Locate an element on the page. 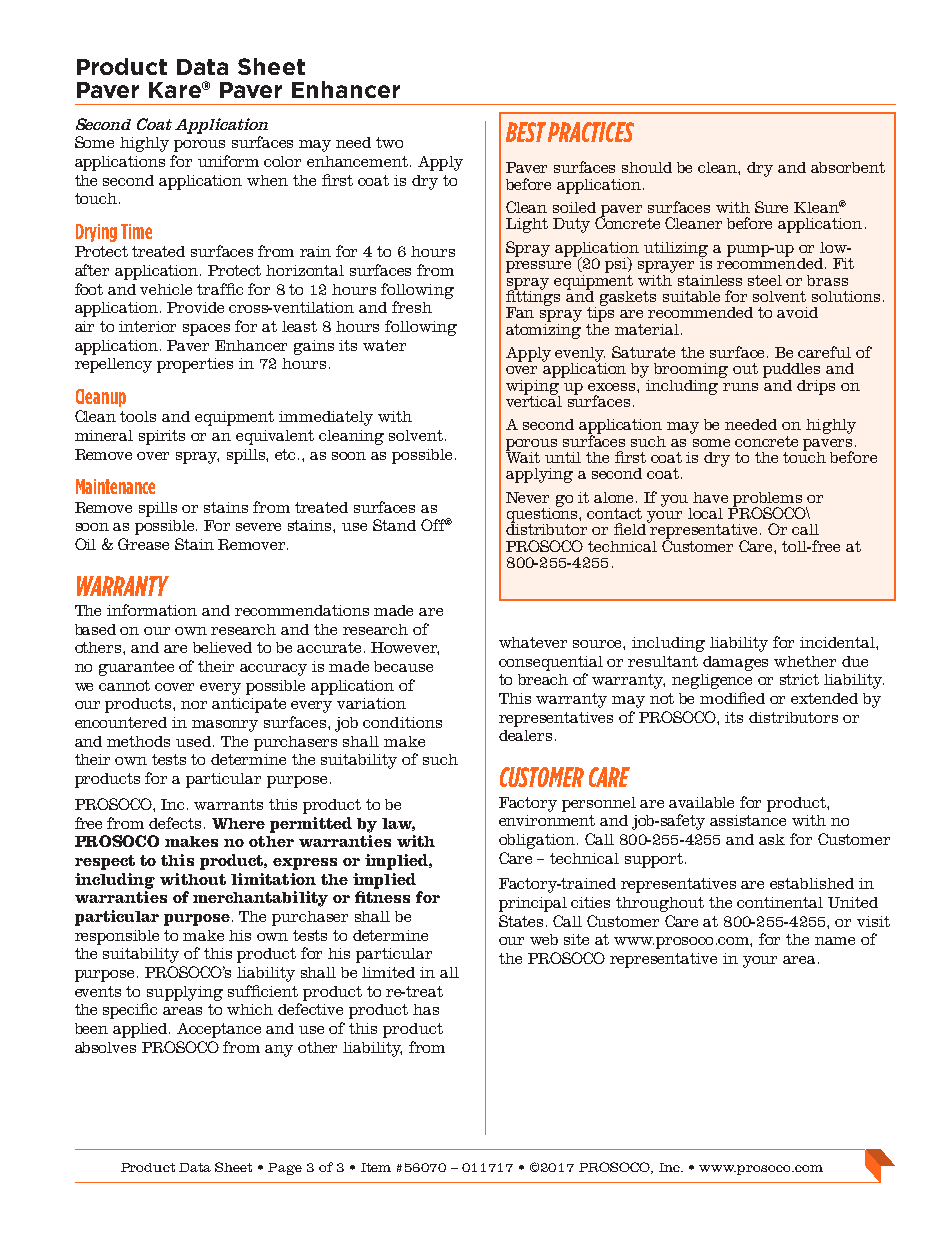 This image has width=952, height=1233. absorbent is located at coordinates (848, 167).
